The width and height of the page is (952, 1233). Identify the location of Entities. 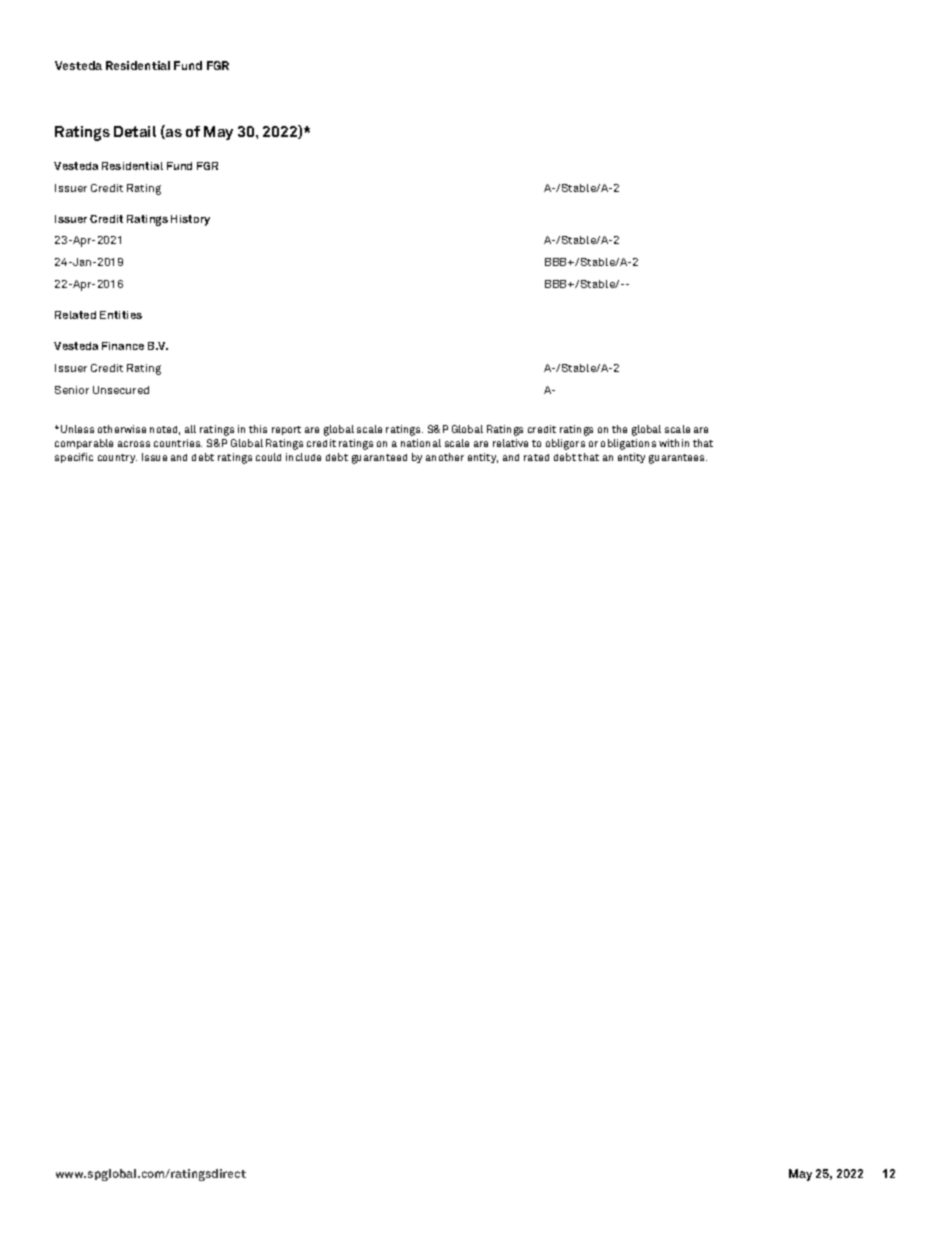
(121, 315).
